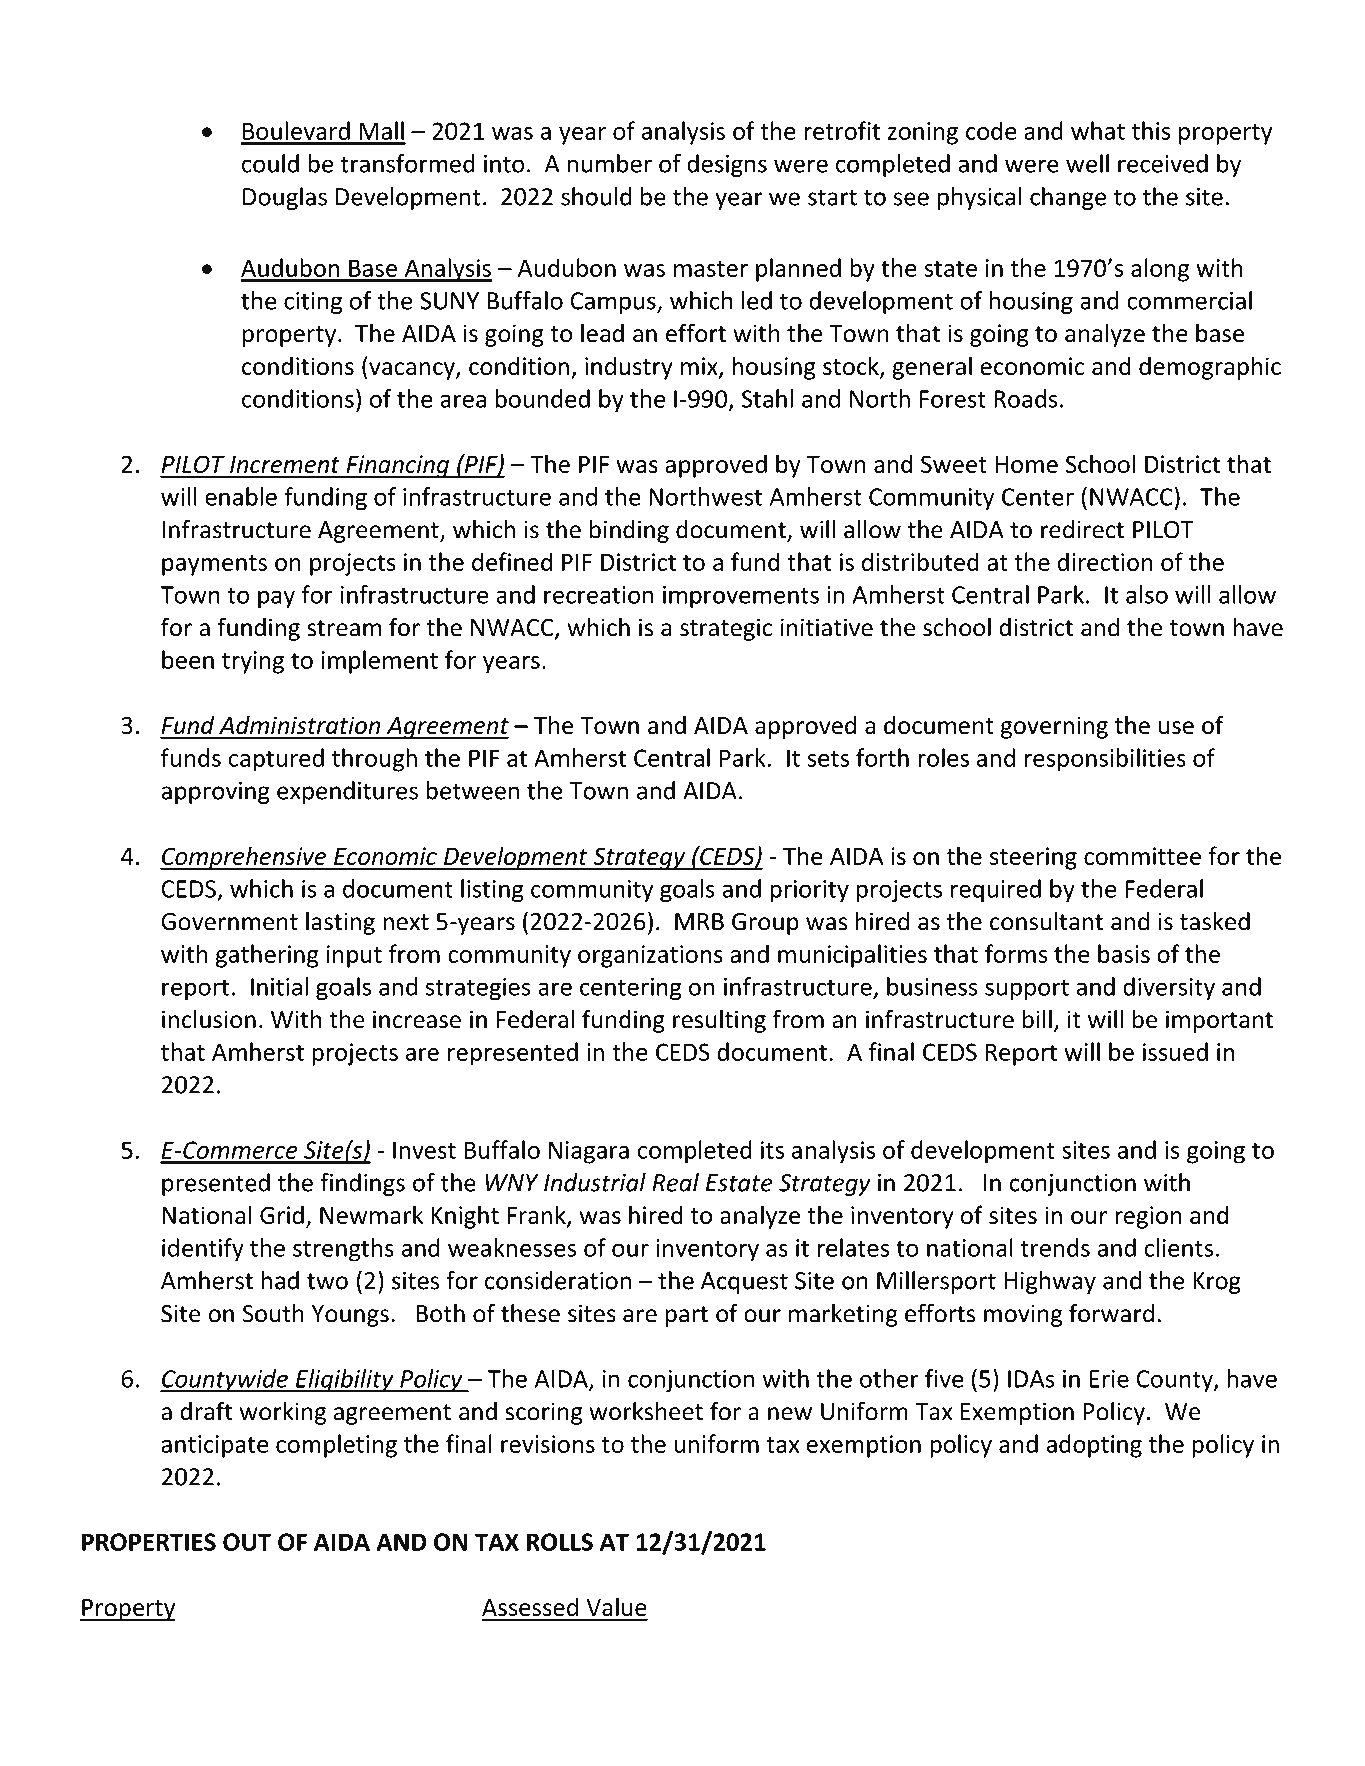 The width and height of the screenshot is (1365, 1766). What do you see at coordinates (344, 628) in the screenshot?
I see `stream` at bounding box center [344, 628].
